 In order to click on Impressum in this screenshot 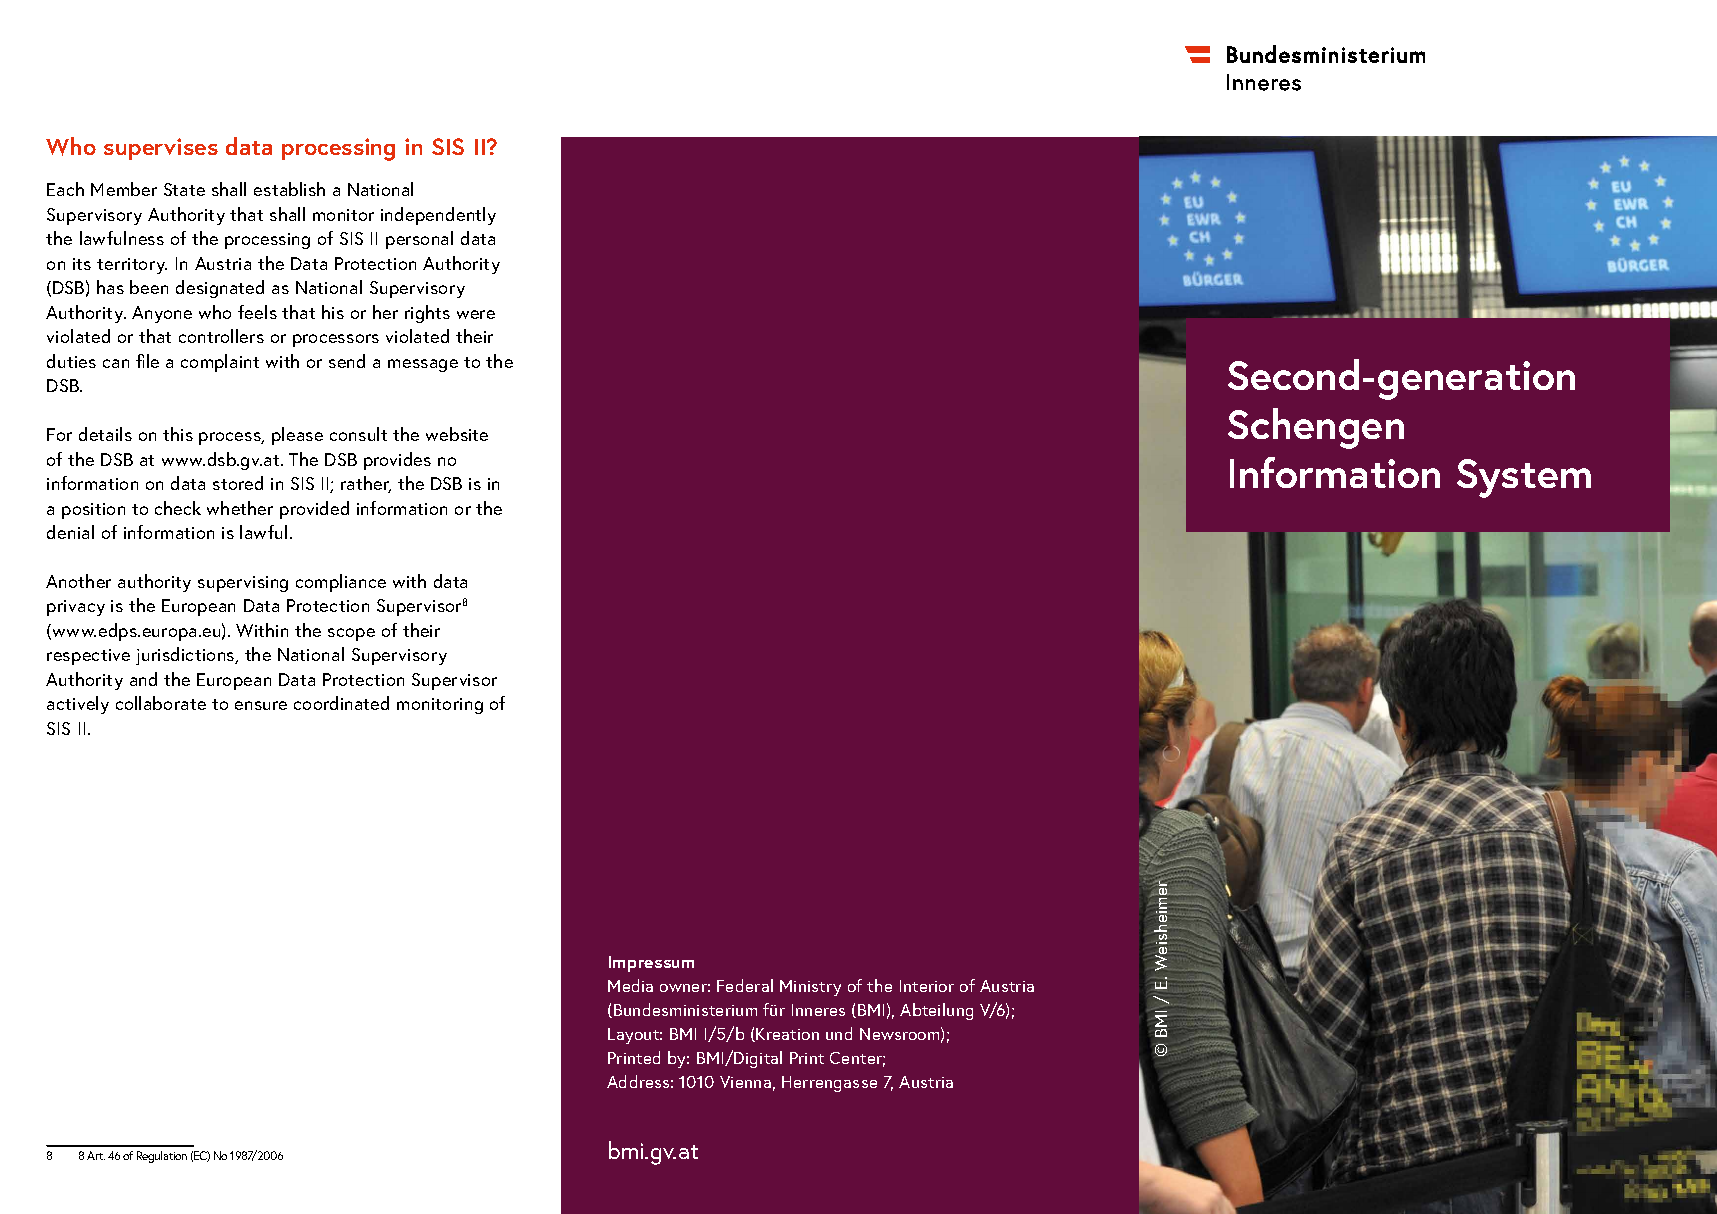, I will do `click(651, 964)`.
